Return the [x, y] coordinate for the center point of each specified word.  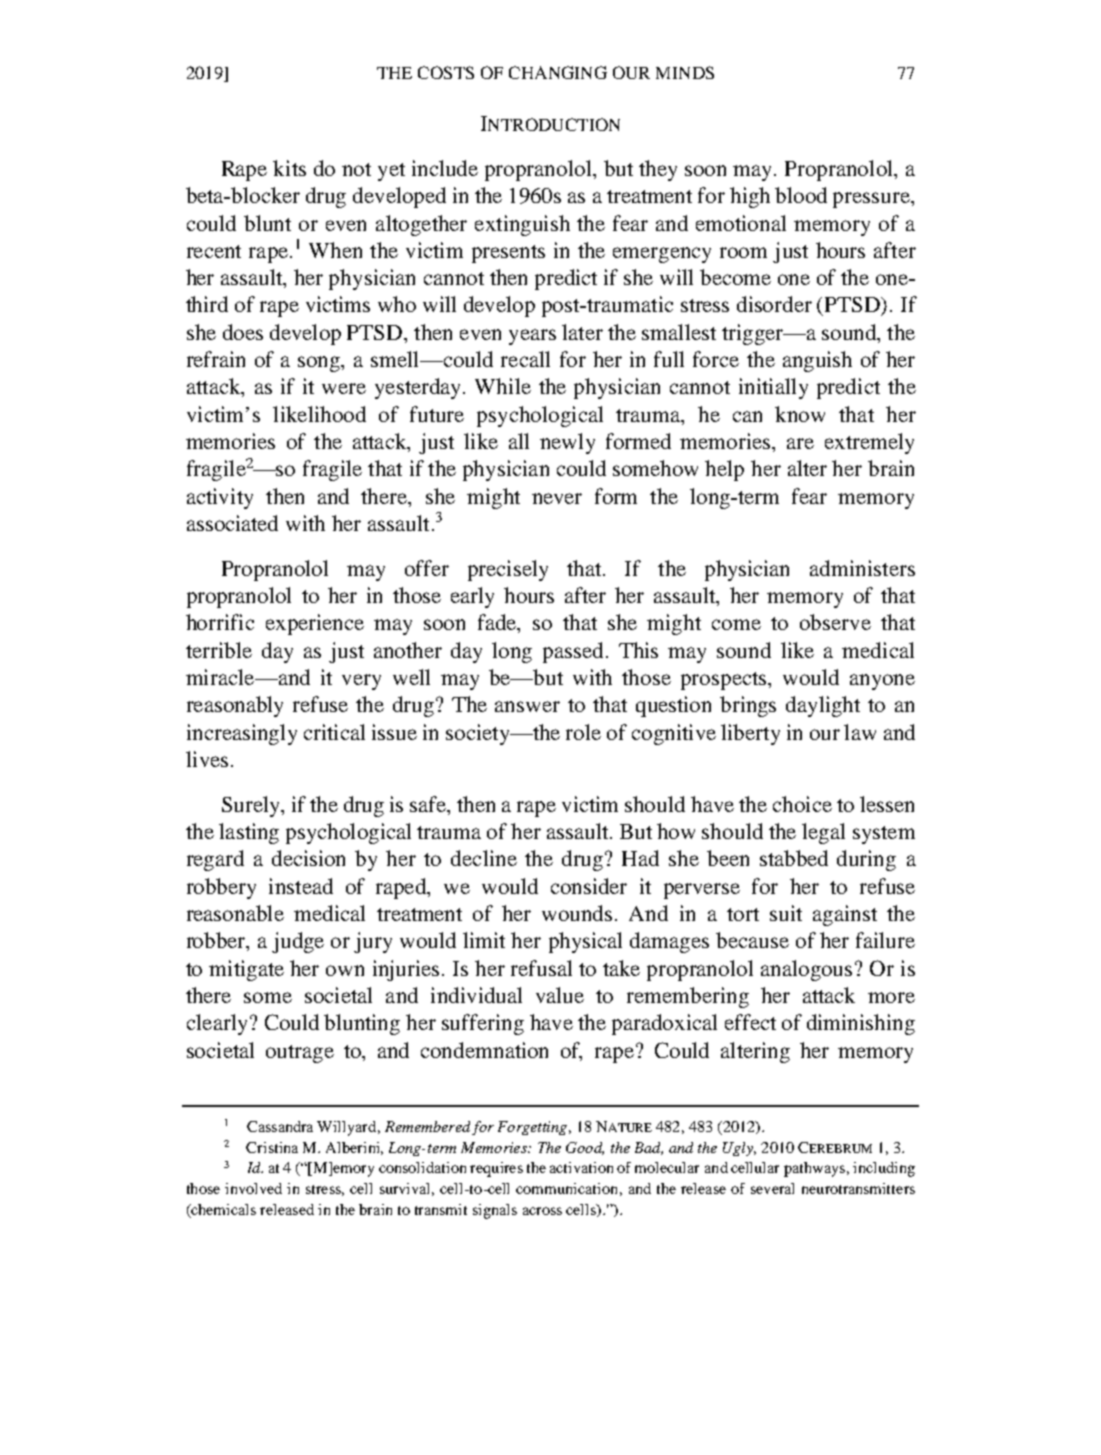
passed [573, 652]
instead [301, 886]
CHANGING [558, 72]
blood [801, 195]
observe [835, 622]
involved [253, 1188]
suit [786, 913]
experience [315, 624]
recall [525, 359]
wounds [577, 913]
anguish [817, 361]
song [320, 364]
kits [289, 168]
